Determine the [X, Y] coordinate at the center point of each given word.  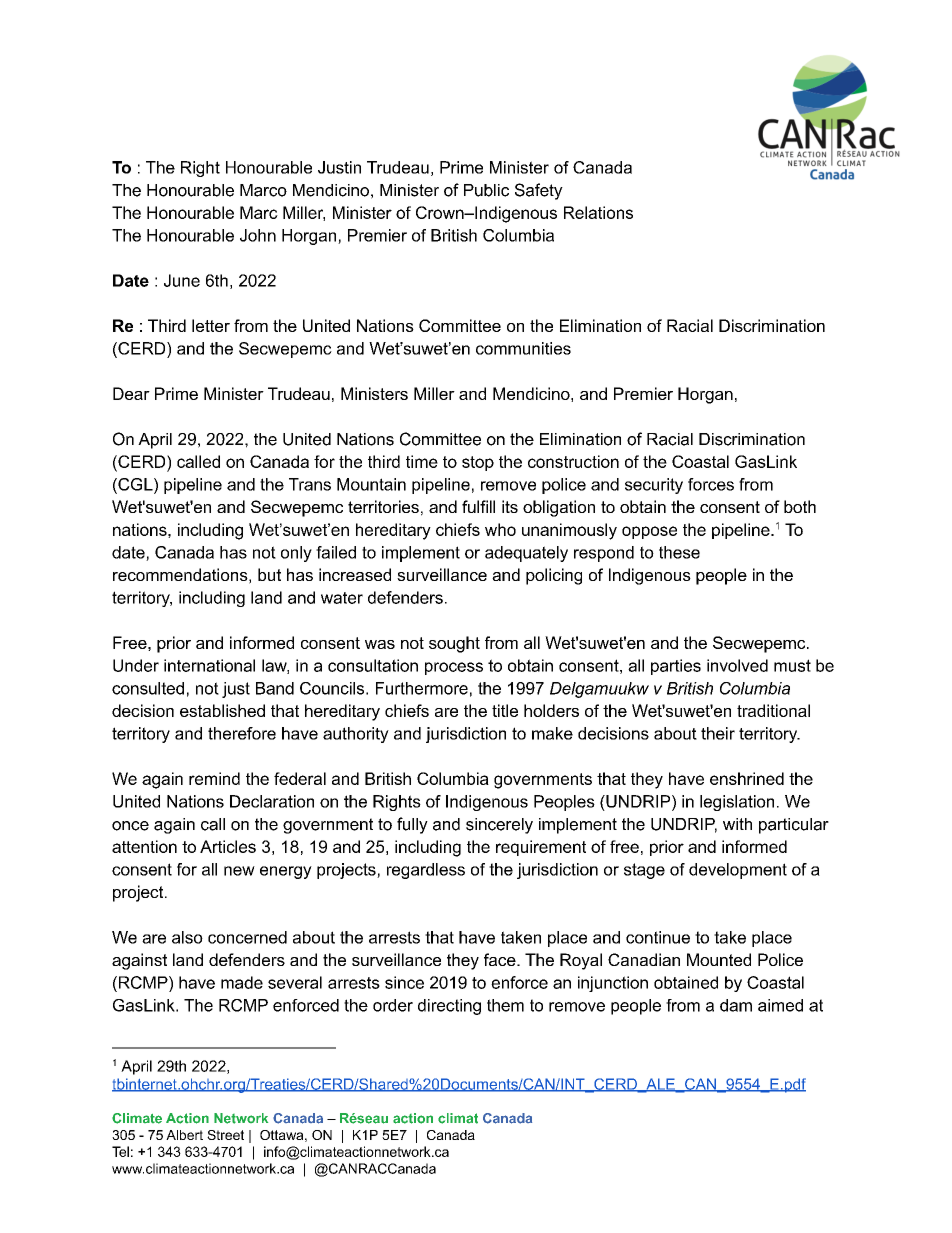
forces [711, 484]
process [454, 668]
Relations [598, 212]
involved [737, 665]
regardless [426, 871]
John [258, 235]
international [209, 665]
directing [449, 1007]
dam [736, 1005]
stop [478, 463]
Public [486, 190]
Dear [131, 393]
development [738, 871]
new [239, 871]
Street [225, 1135]
